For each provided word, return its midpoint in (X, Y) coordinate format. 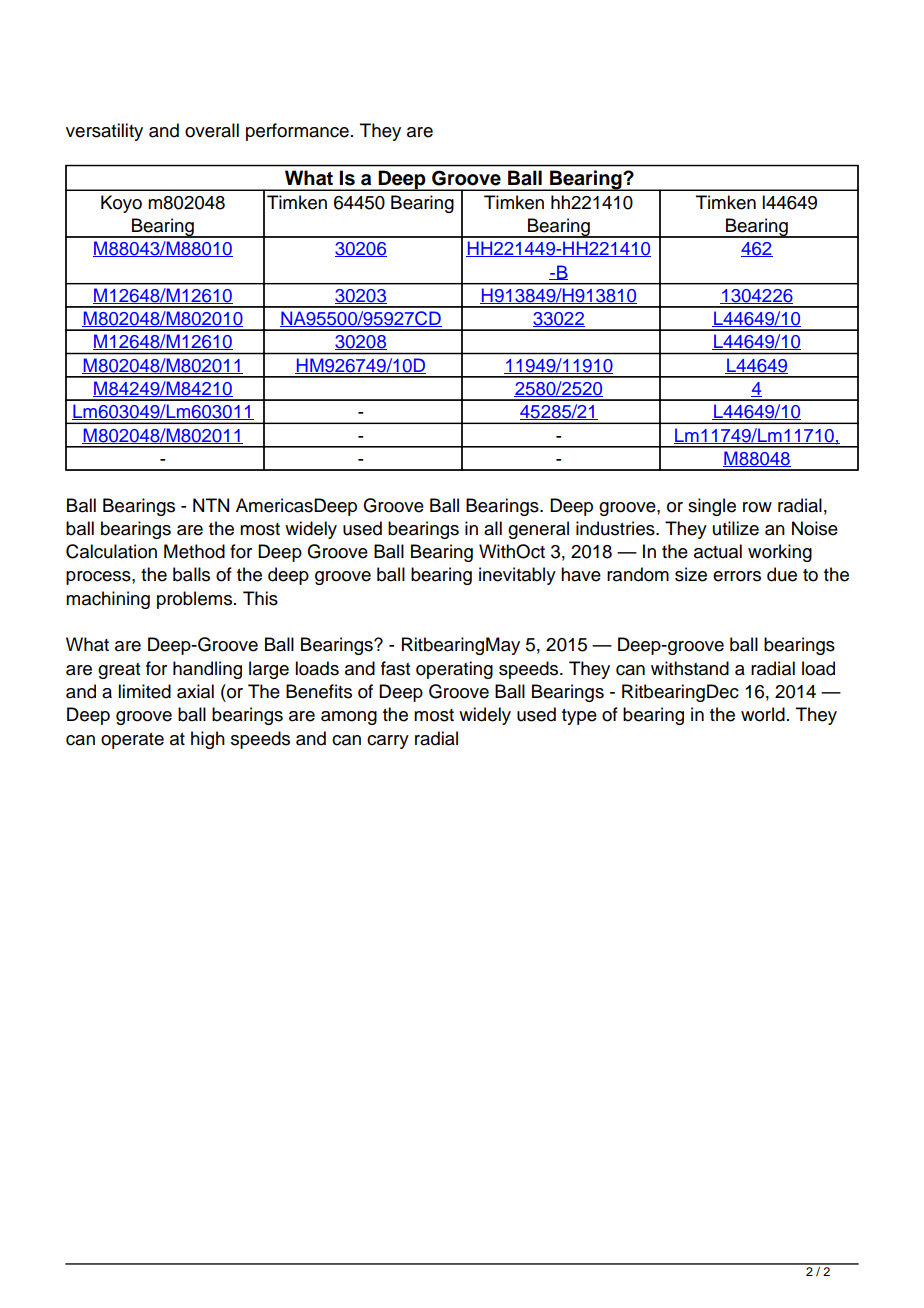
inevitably (517, 576)
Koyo (121, 204)
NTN (211, 505)
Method (194, 551)
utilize (736, 528)
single (712, 507)
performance (297, 132)
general (538, 530)
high (208, 740)
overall (212, 130)
